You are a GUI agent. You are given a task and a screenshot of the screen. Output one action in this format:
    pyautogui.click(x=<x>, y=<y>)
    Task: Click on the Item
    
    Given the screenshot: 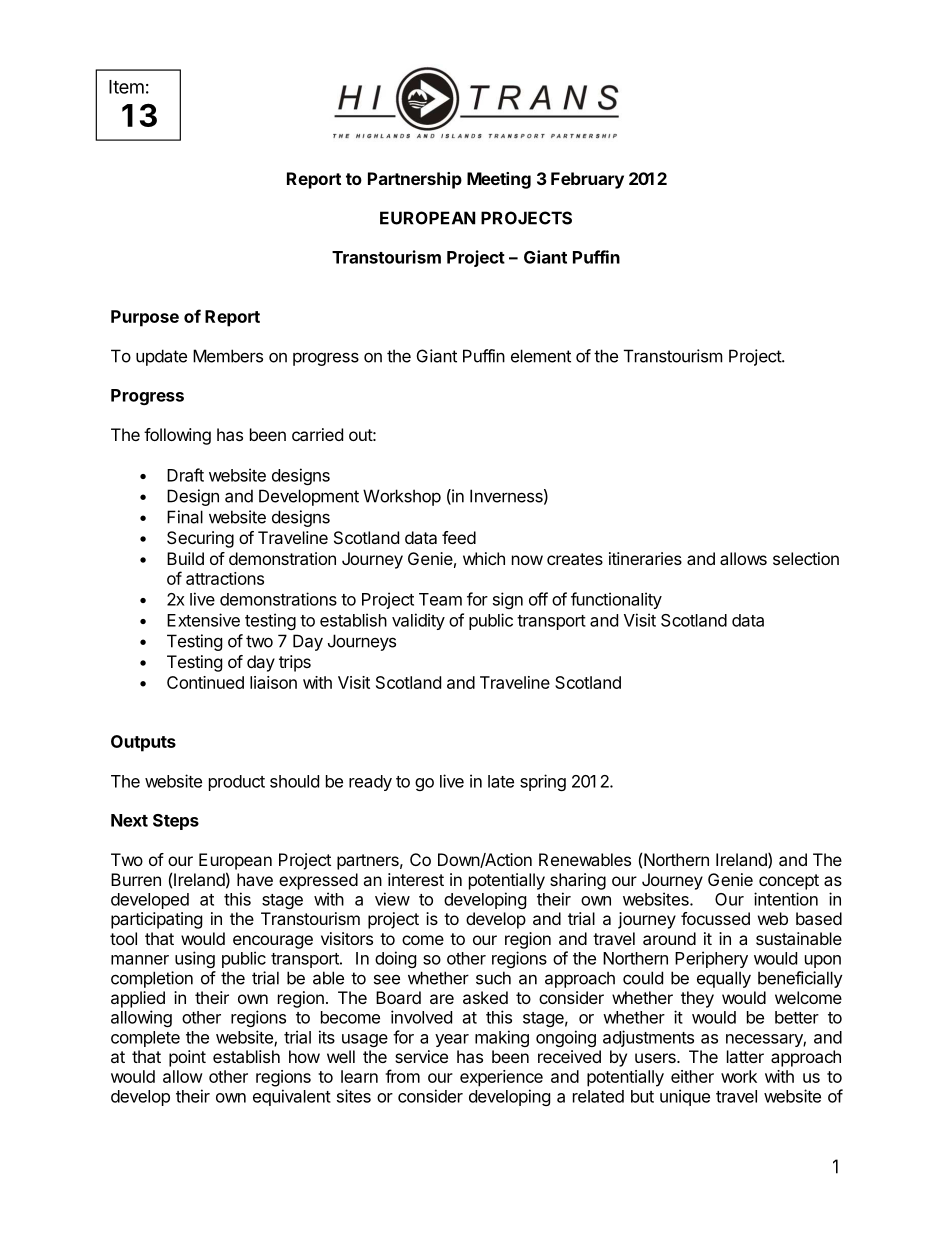 What is the action you would take?
    pyautogui.click(x=126, y=87)
